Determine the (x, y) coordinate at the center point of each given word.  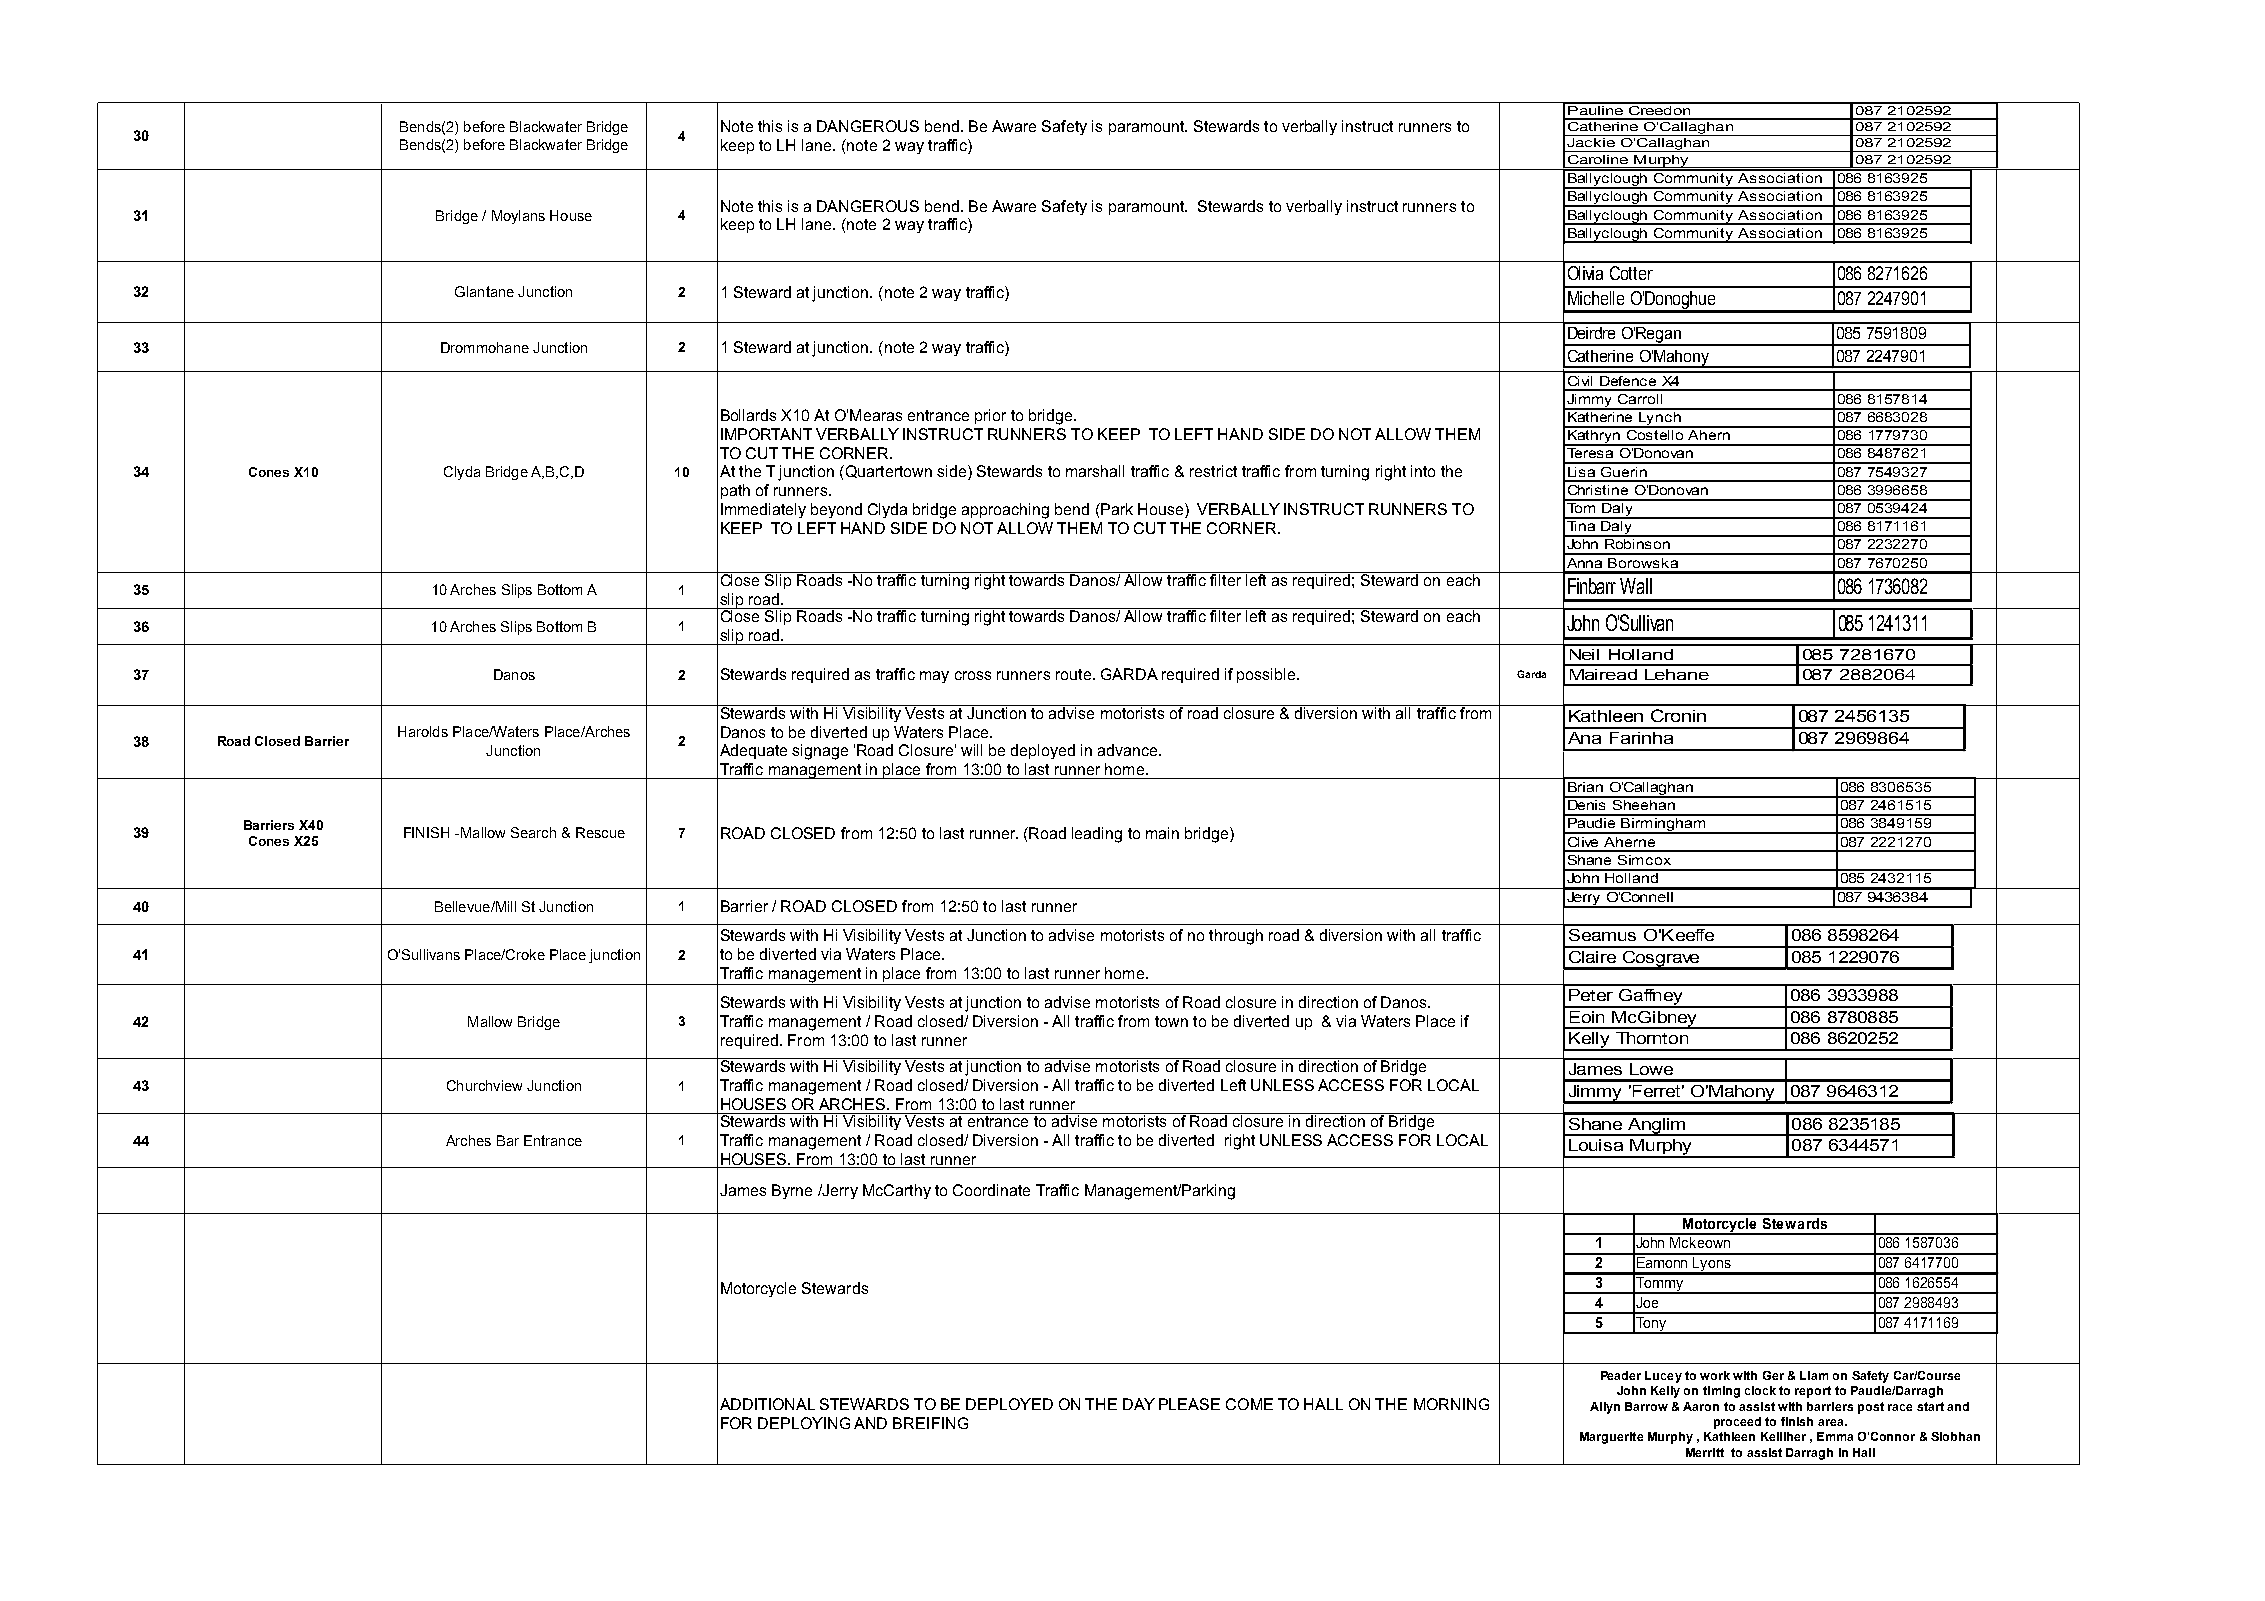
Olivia (1585, 273)
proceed (1737, 1423)
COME (1249, 1404)
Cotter (1631, 273)
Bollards (748, 415)
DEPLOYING (804, 1423)
